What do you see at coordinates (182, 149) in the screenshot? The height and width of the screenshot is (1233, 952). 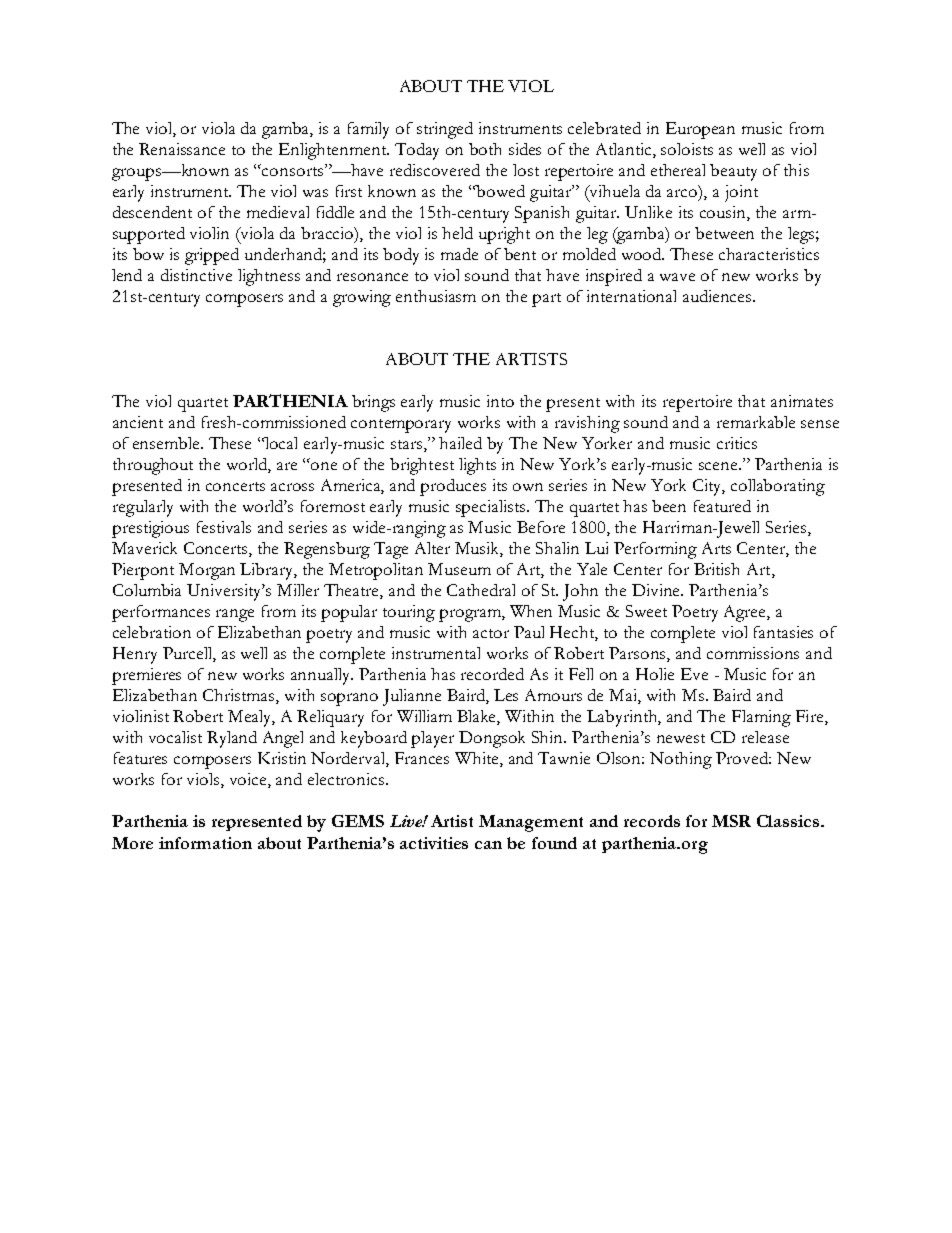 I see `Renaissance` at bounding box center [182, 149].
